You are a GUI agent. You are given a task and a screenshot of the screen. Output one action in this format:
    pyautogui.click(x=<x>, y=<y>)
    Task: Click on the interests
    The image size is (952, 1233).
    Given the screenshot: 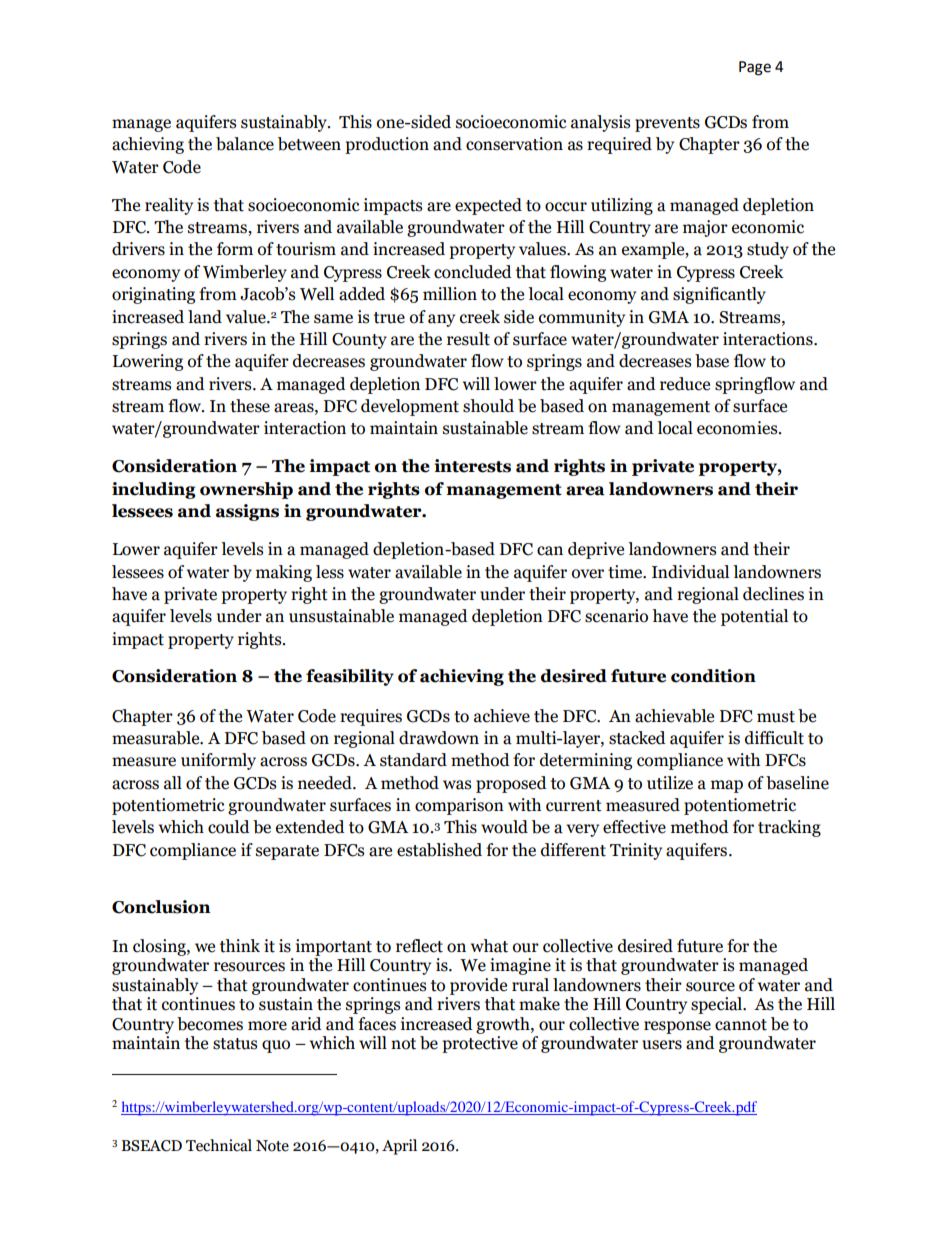 What is the action you would take?
    pyautogui.click(x=473, y=466)
